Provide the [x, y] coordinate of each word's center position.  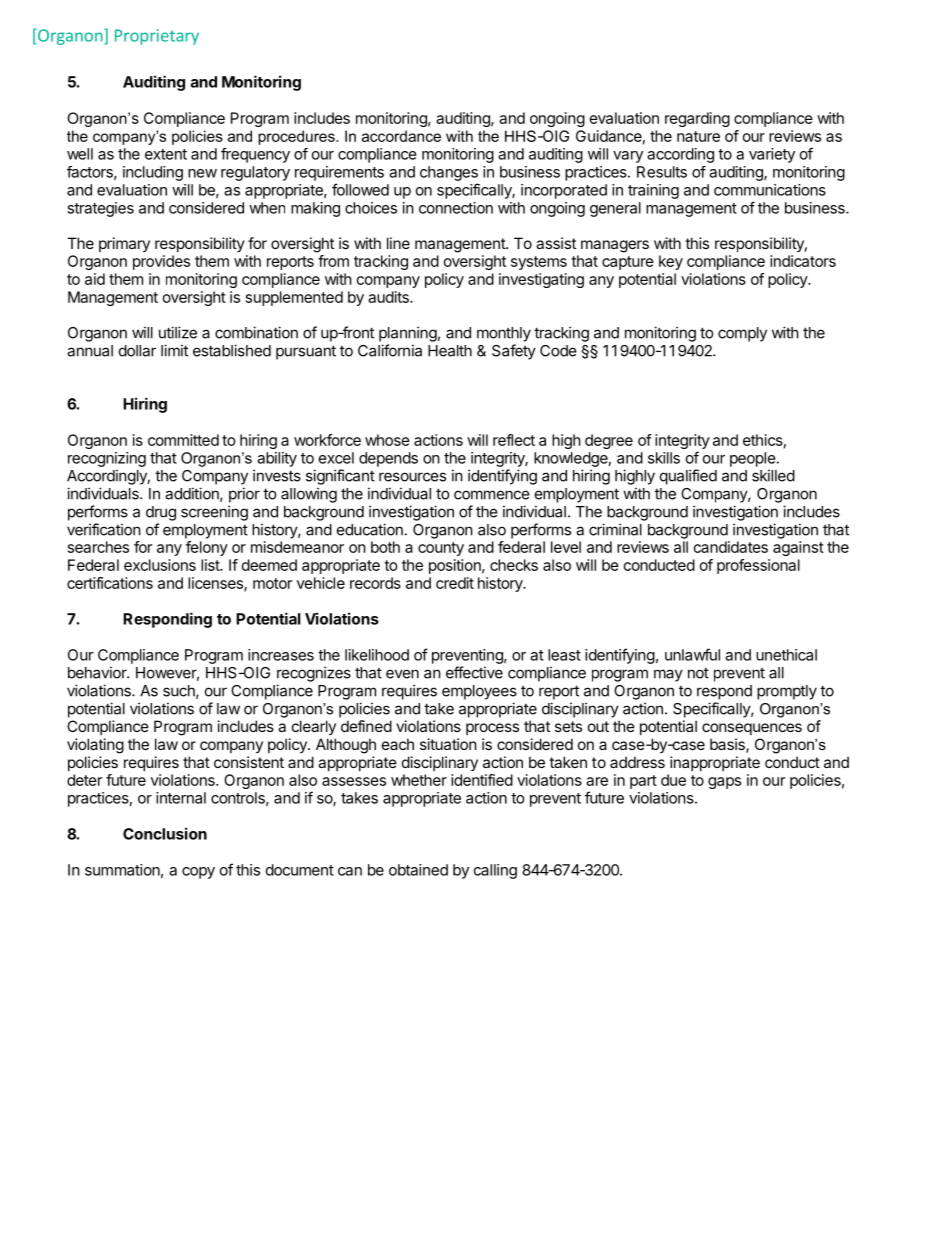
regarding [697, 119]
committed [183, 440]
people [753, 459]
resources [412, 477]
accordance [401, 136]
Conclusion [165, 833]
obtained [418, 870]
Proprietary [157, 37]
